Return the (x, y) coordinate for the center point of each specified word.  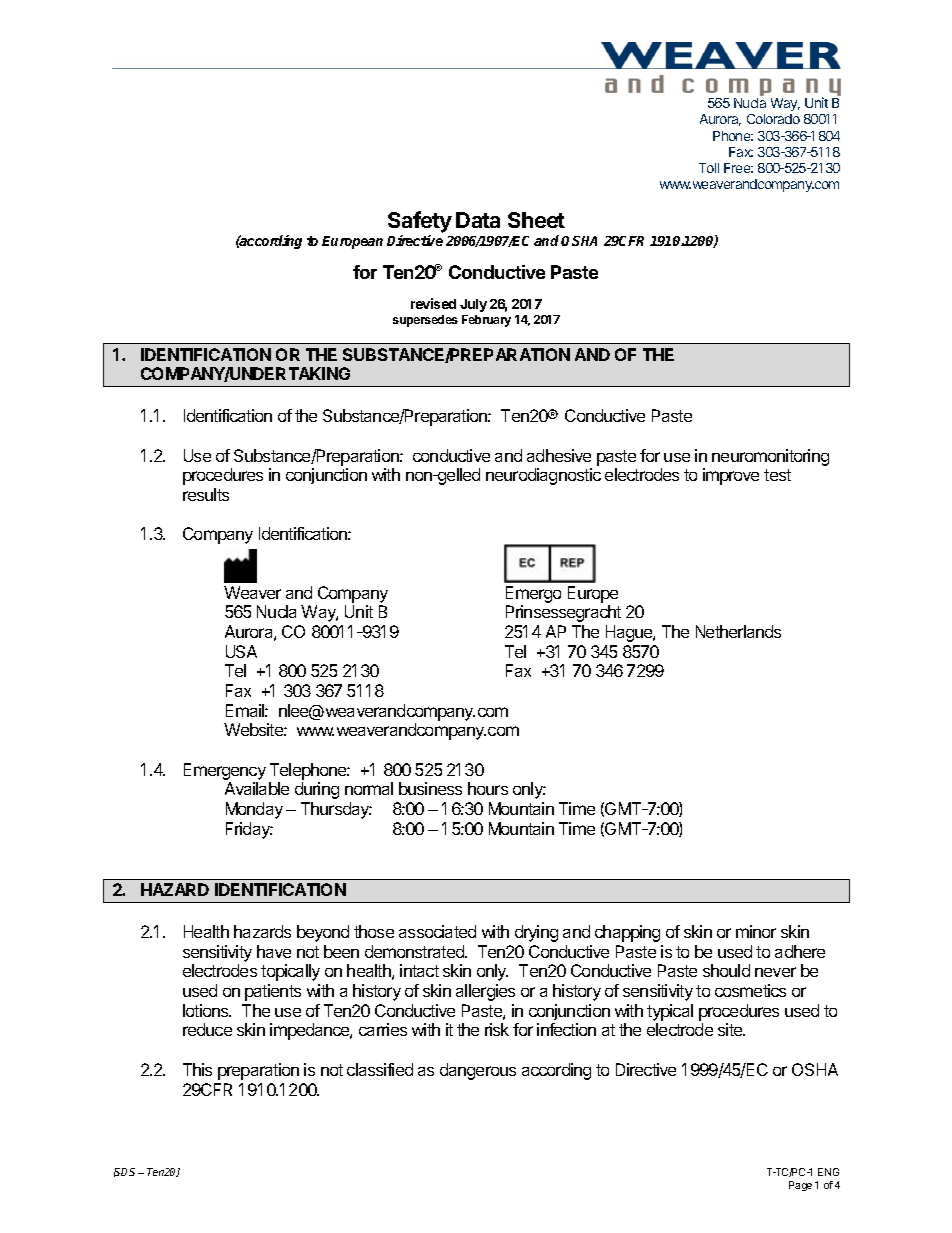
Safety (420, 223)
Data (478, 220)
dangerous (478, 1071)
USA (241, 651)
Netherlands (738, 631)
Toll (709, 168)
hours (488, 788)
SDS (126, 1172)
